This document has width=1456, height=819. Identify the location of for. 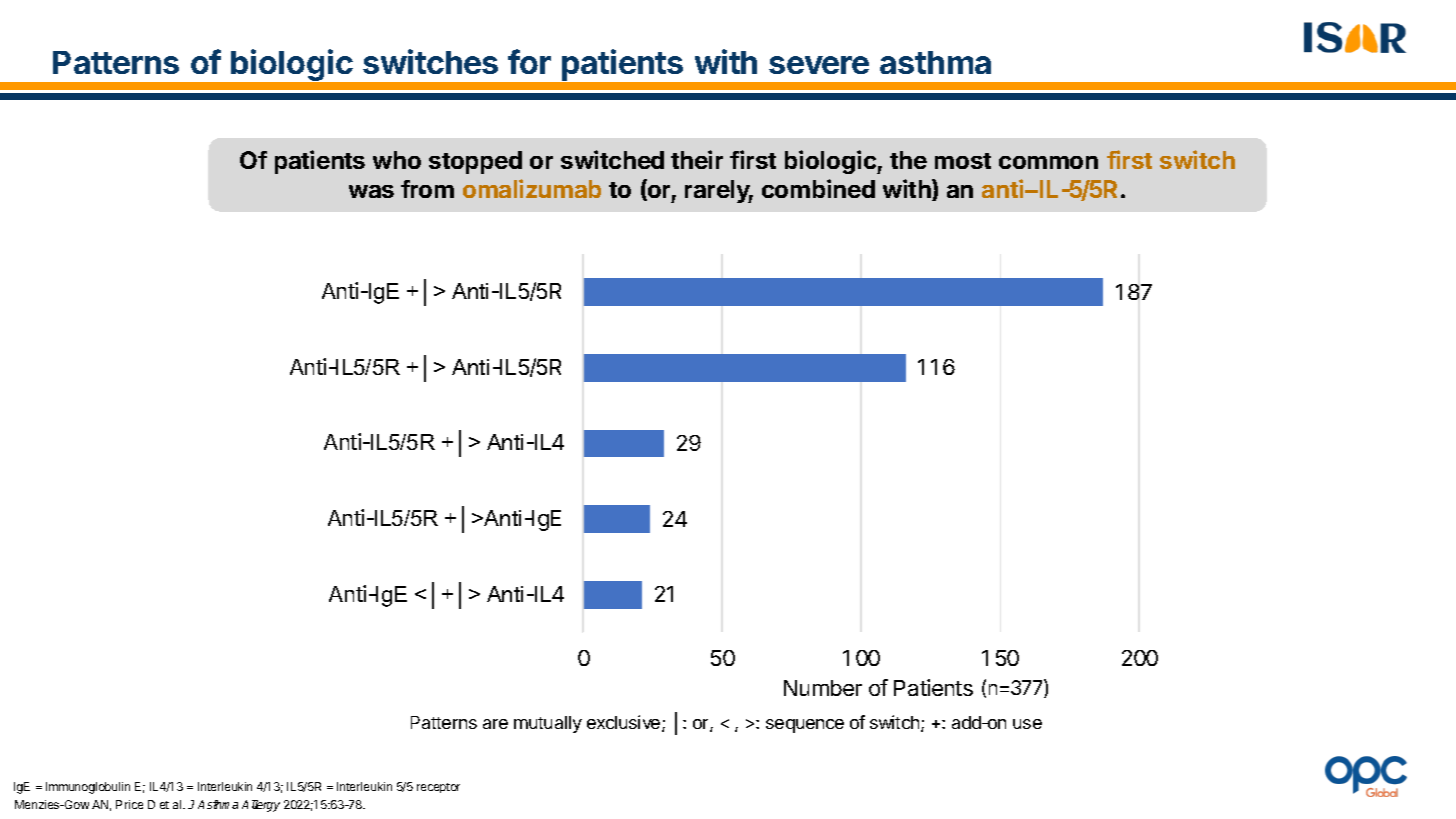
(529, 61).
